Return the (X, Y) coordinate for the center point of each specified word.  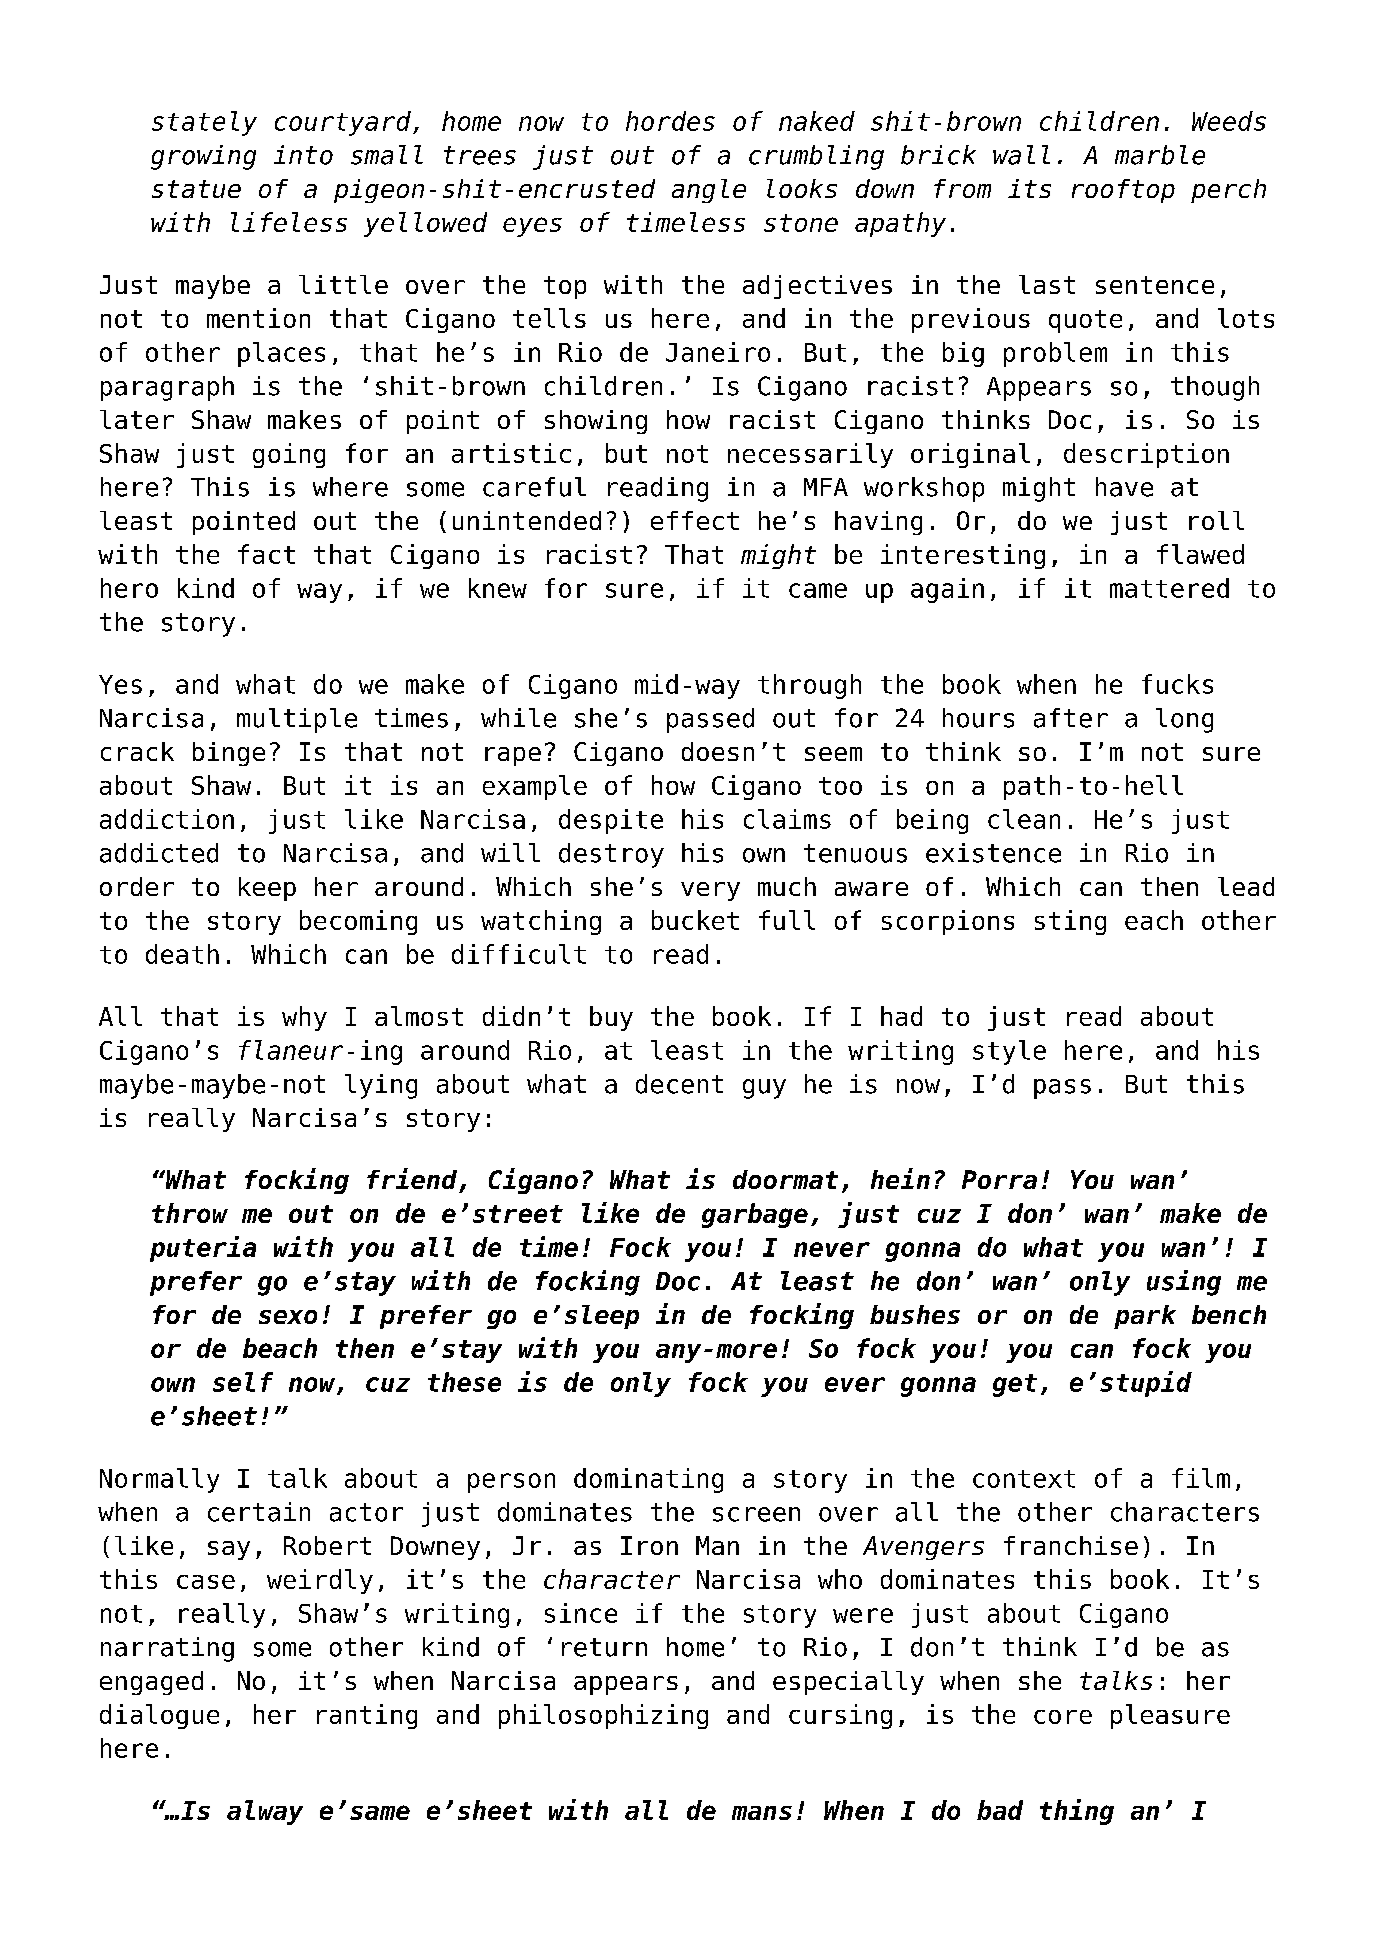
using (1184, 1283)
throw (190, 1213)
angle (709, 191)
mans (762, 1813)
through (809, 686)
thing (1077, 1812)
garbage (755, 1215)
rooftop (1123, 191)
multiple (297, 720)
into (303, 155)
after (1071, 718)
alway (265, 1812)
